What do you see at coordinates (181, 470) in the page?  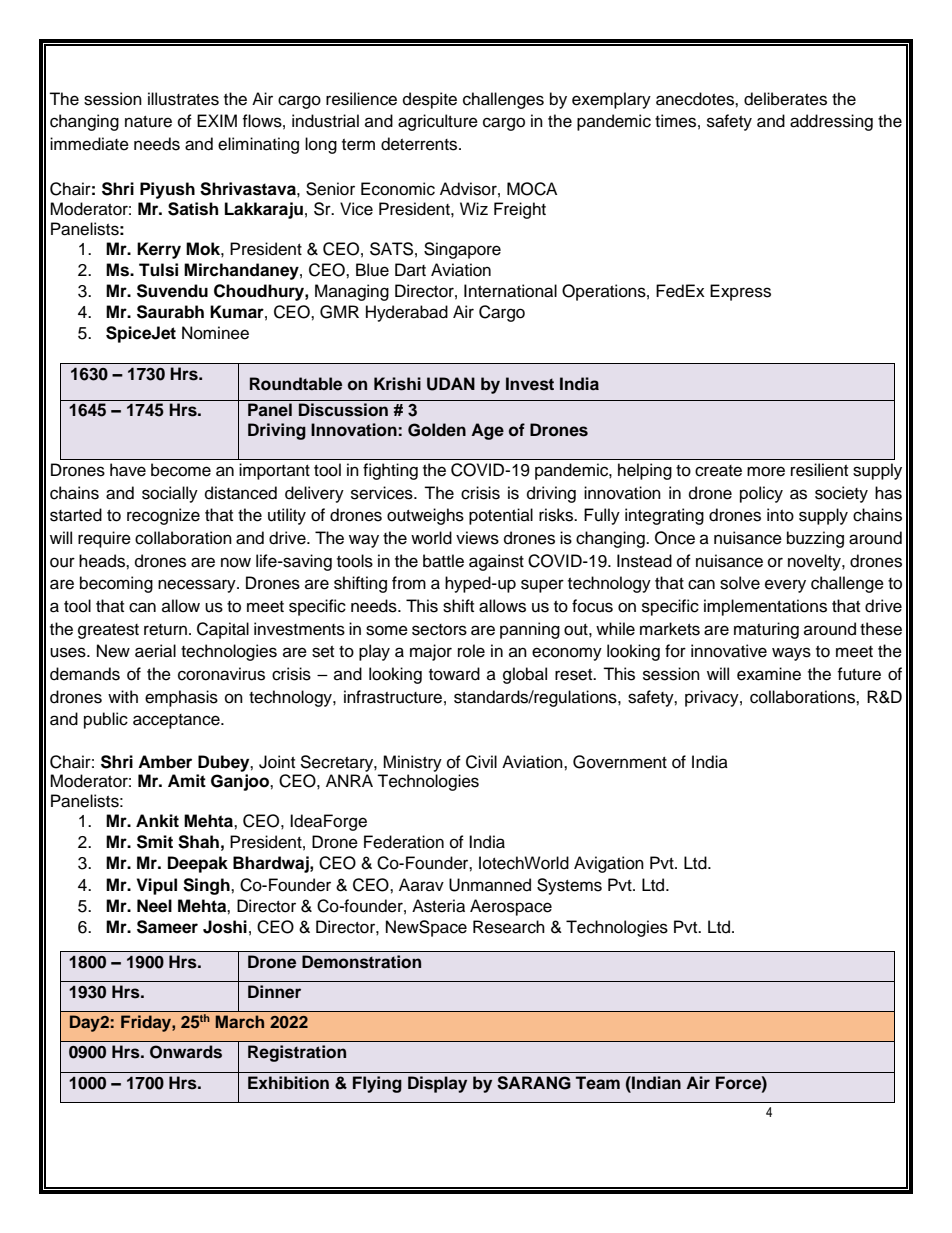 I see `become` at bounding box center [181, 470].
